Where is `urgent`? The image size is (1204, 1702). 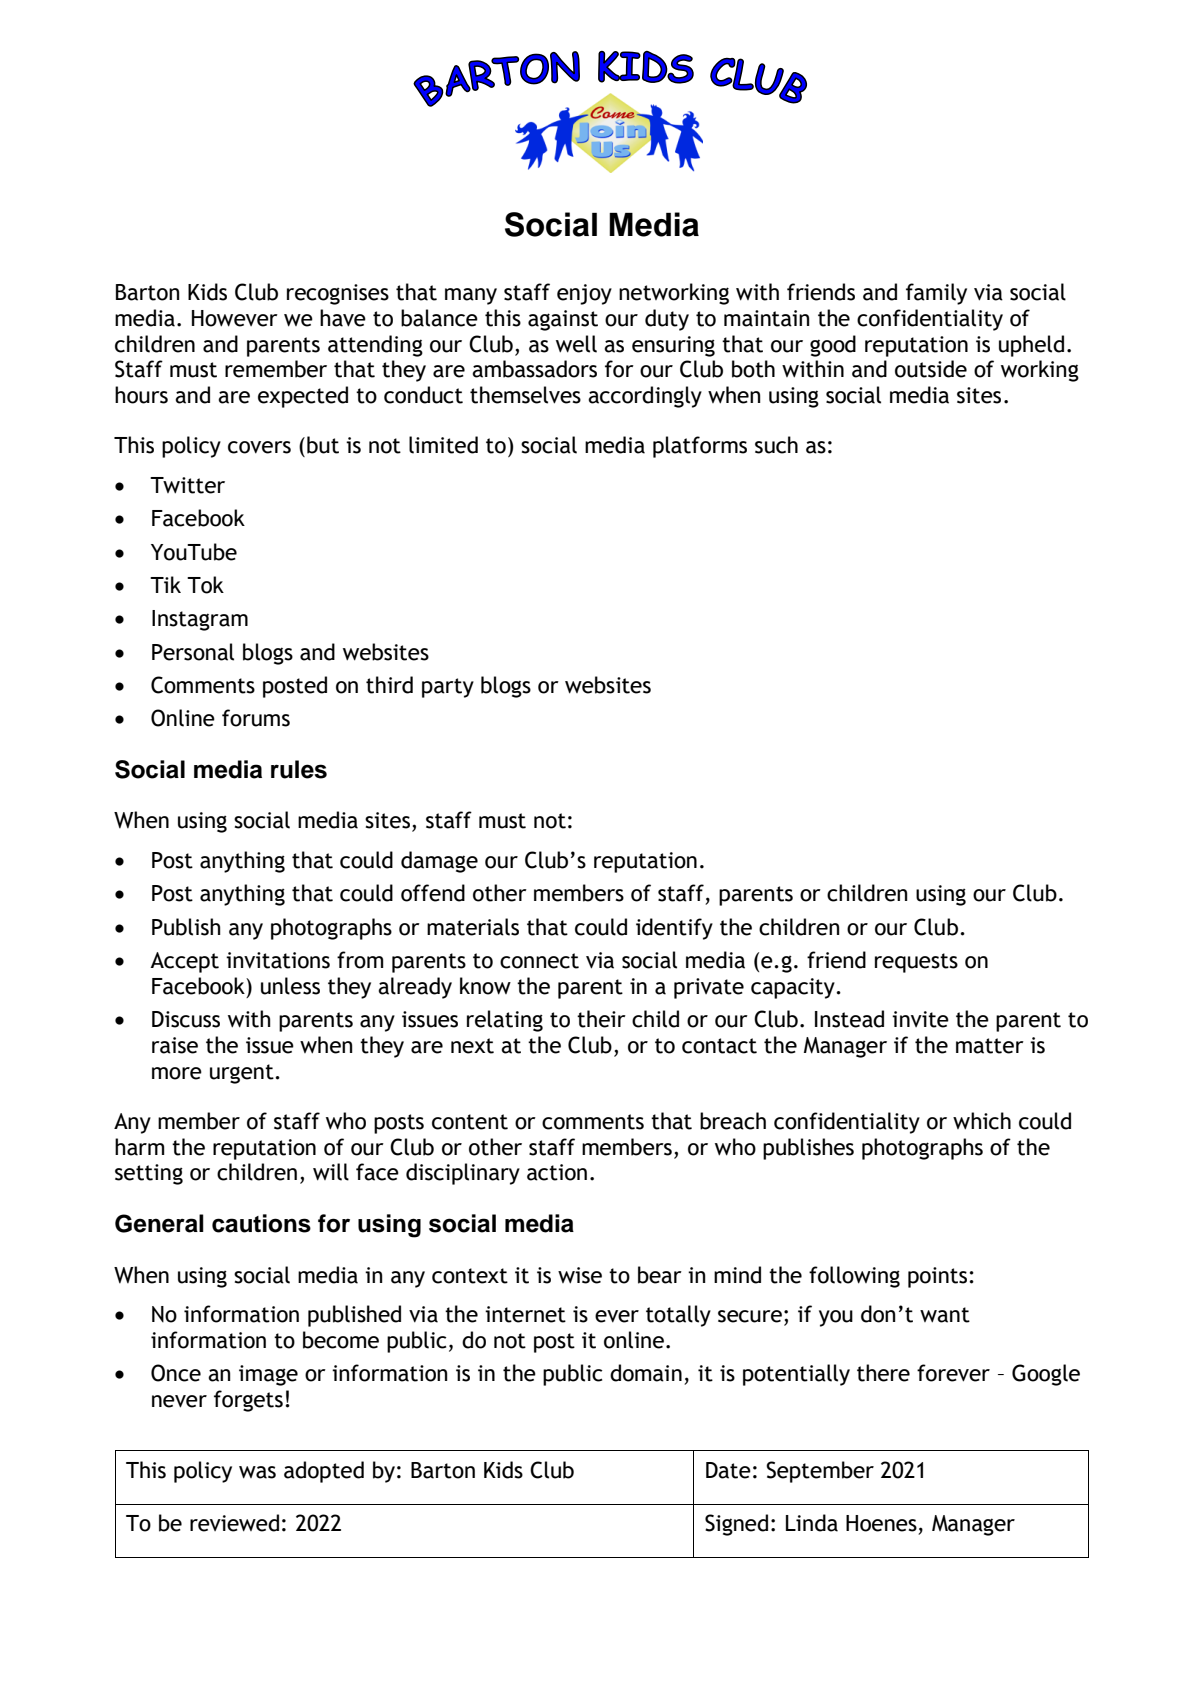 urgent is located at coordinates (243, 1074).
